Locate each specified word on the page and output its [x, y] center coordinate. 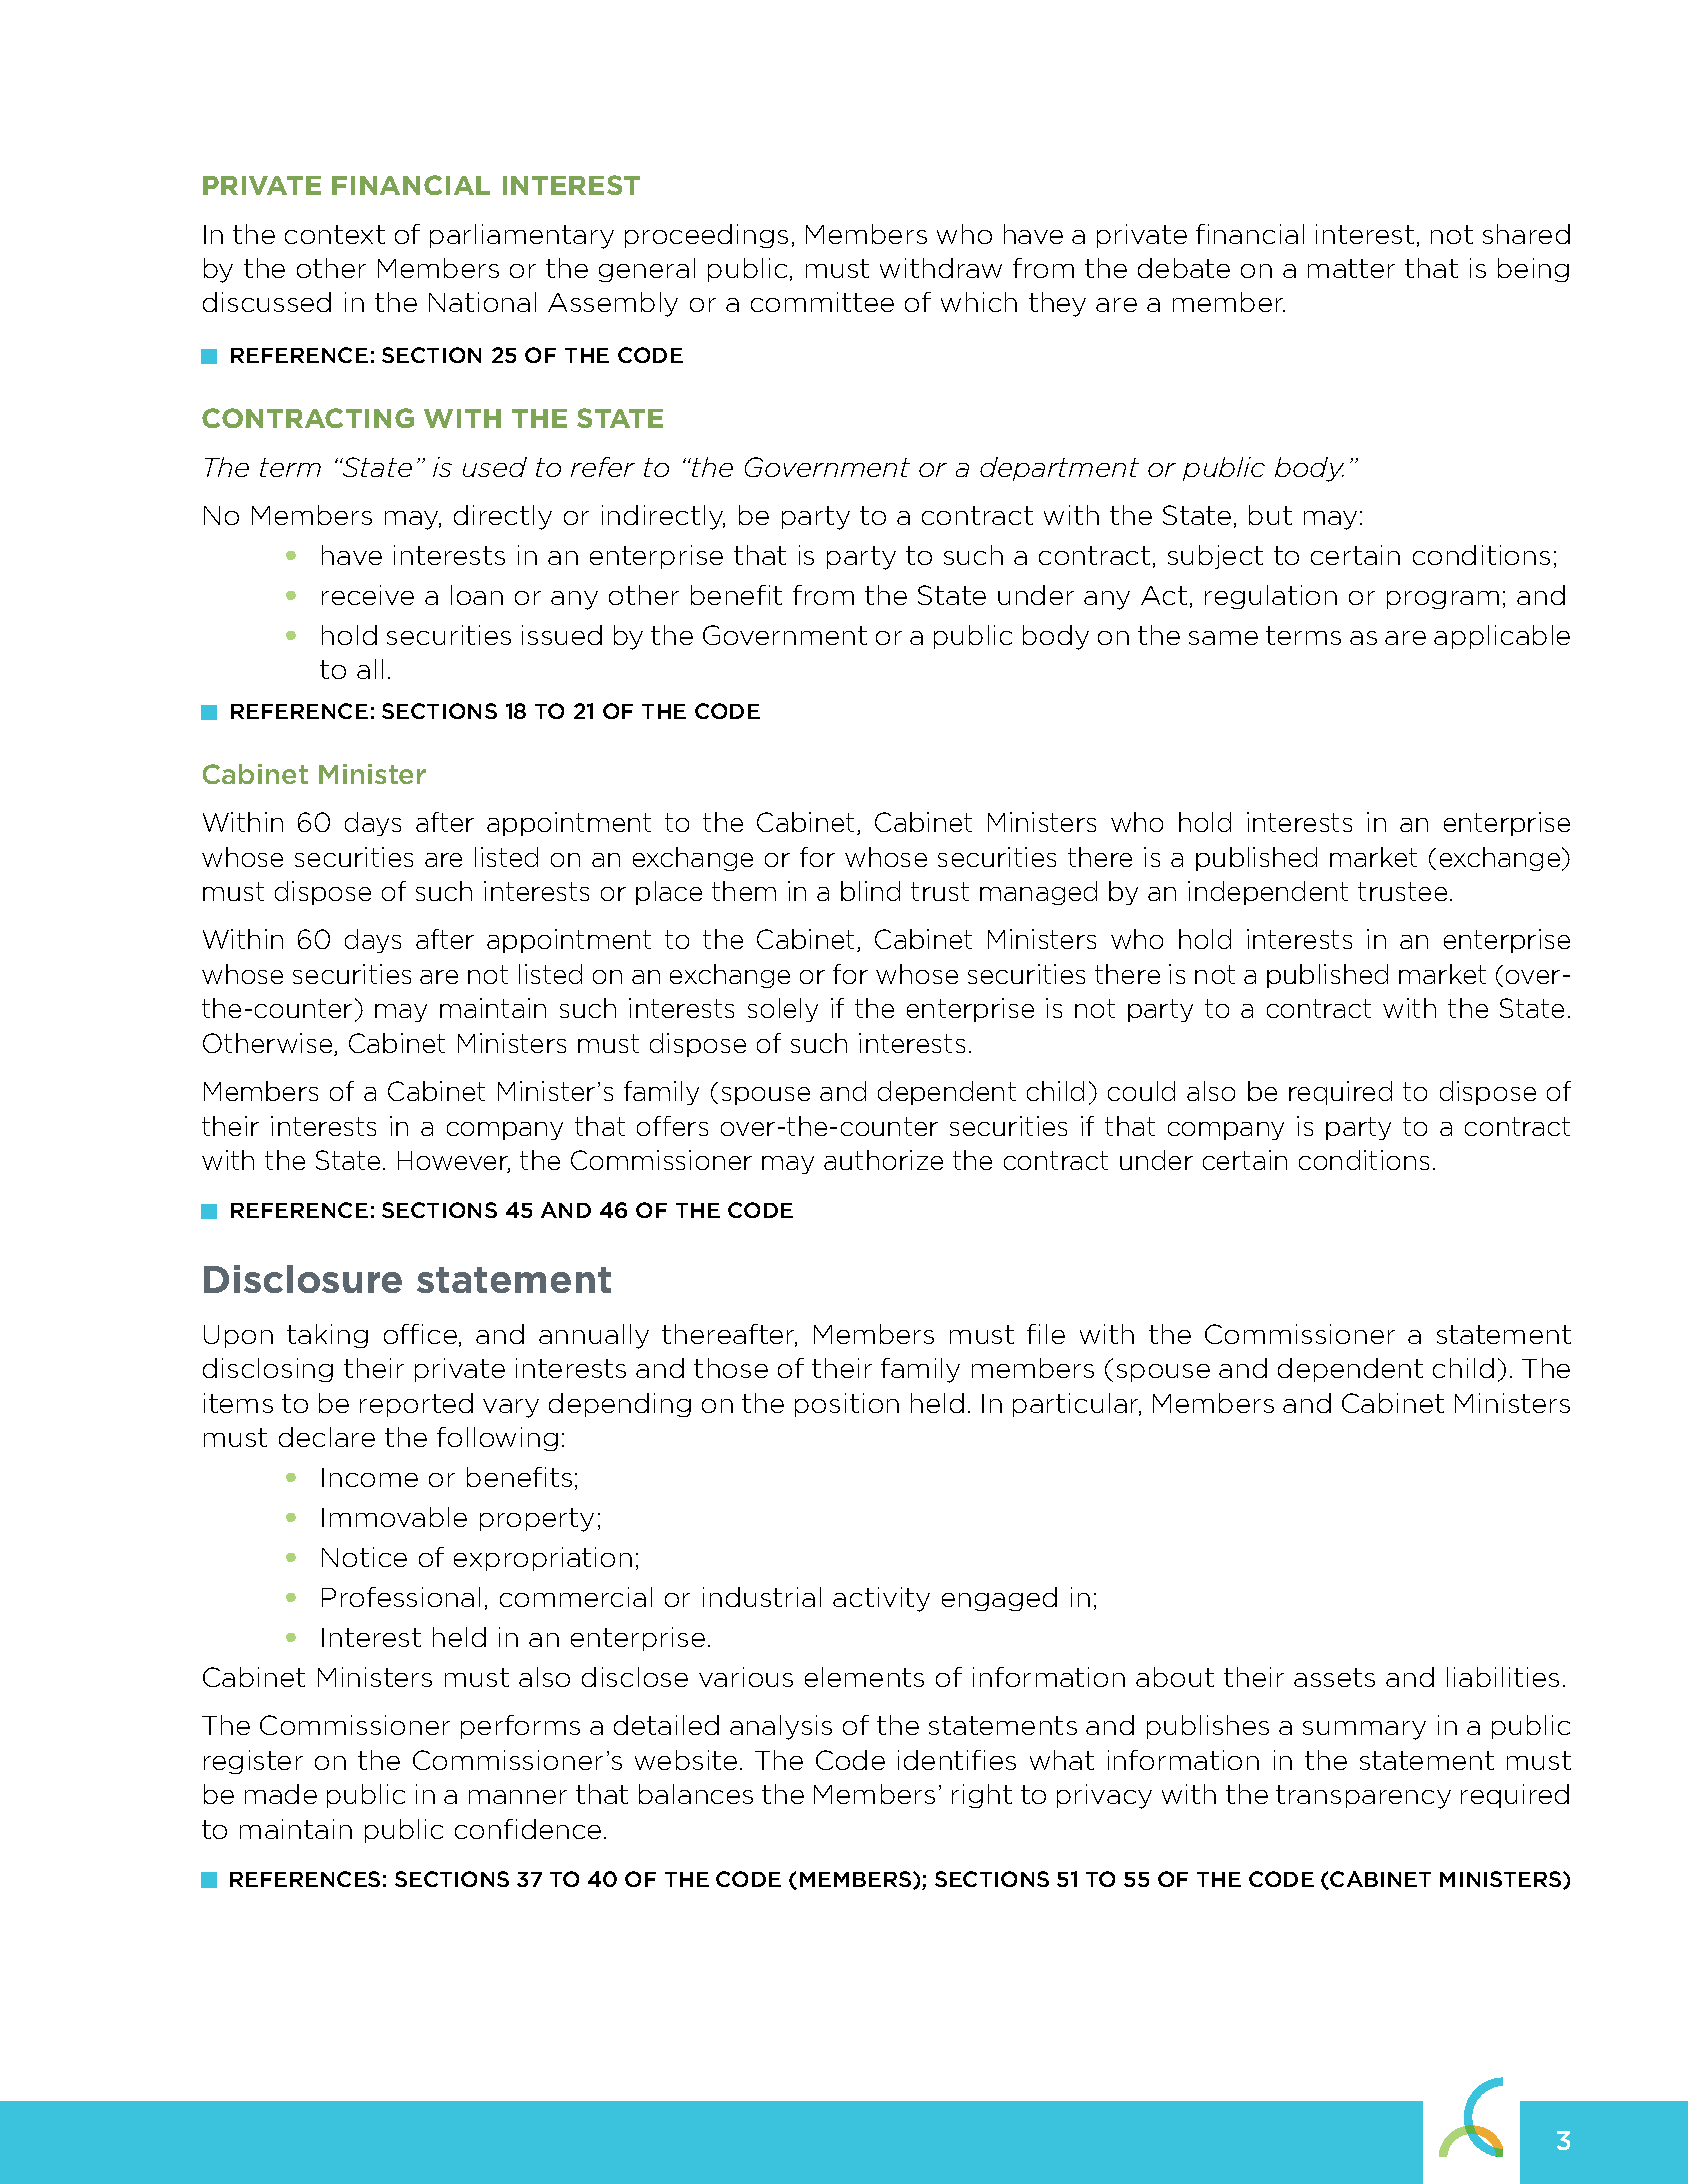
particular [1077, 1405]
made [281, 1794]
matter [1351, 268]
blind [870, 891]
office [420, 1334]
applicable [1502, 637]
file [1046, 1334]
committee [822, 302]
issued [562, 635]
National [482, 302]
